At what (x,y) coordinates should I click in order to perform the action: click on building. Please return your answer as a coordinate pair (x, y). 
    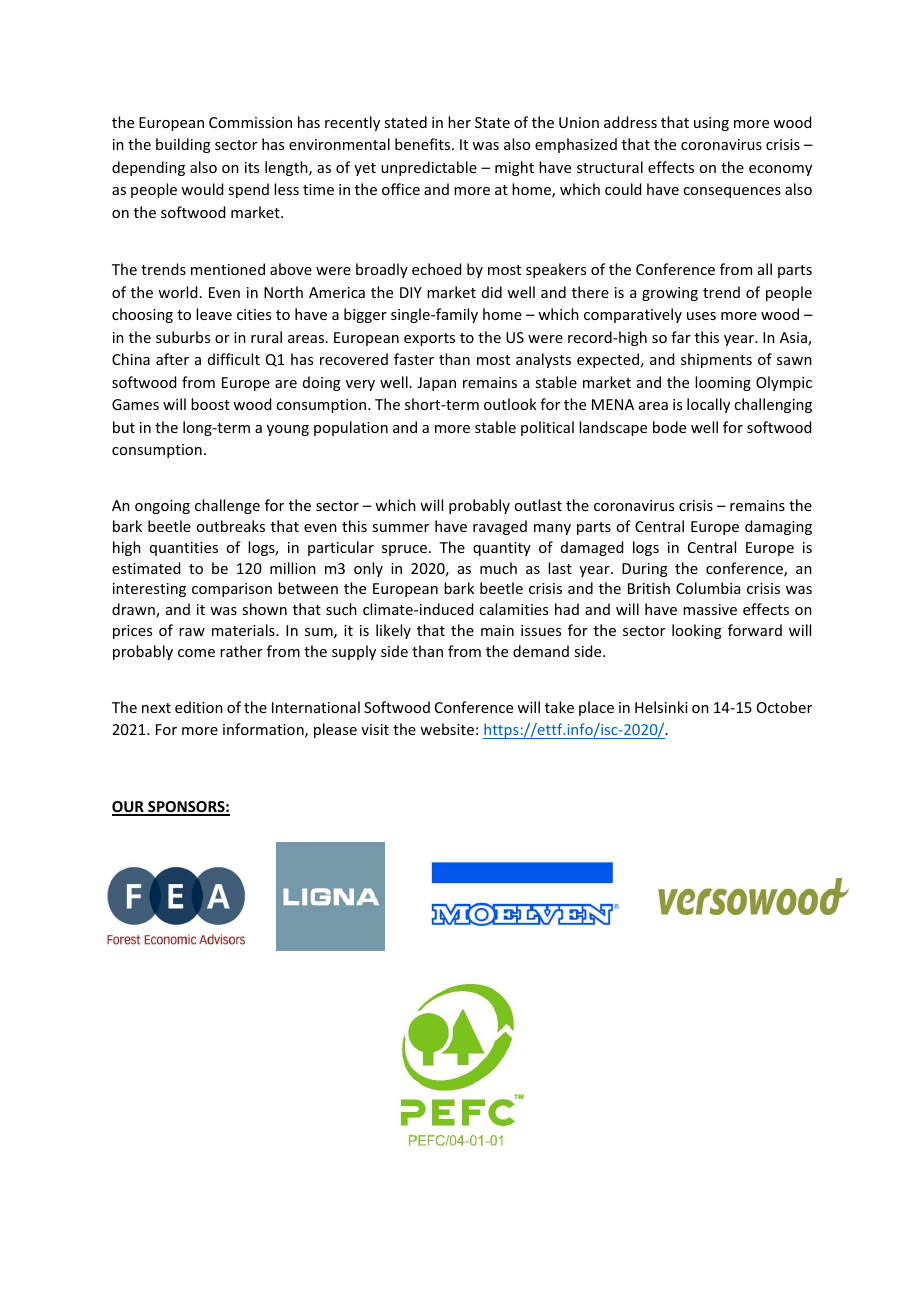
    Looking at the image, I should click on (183, 145).
